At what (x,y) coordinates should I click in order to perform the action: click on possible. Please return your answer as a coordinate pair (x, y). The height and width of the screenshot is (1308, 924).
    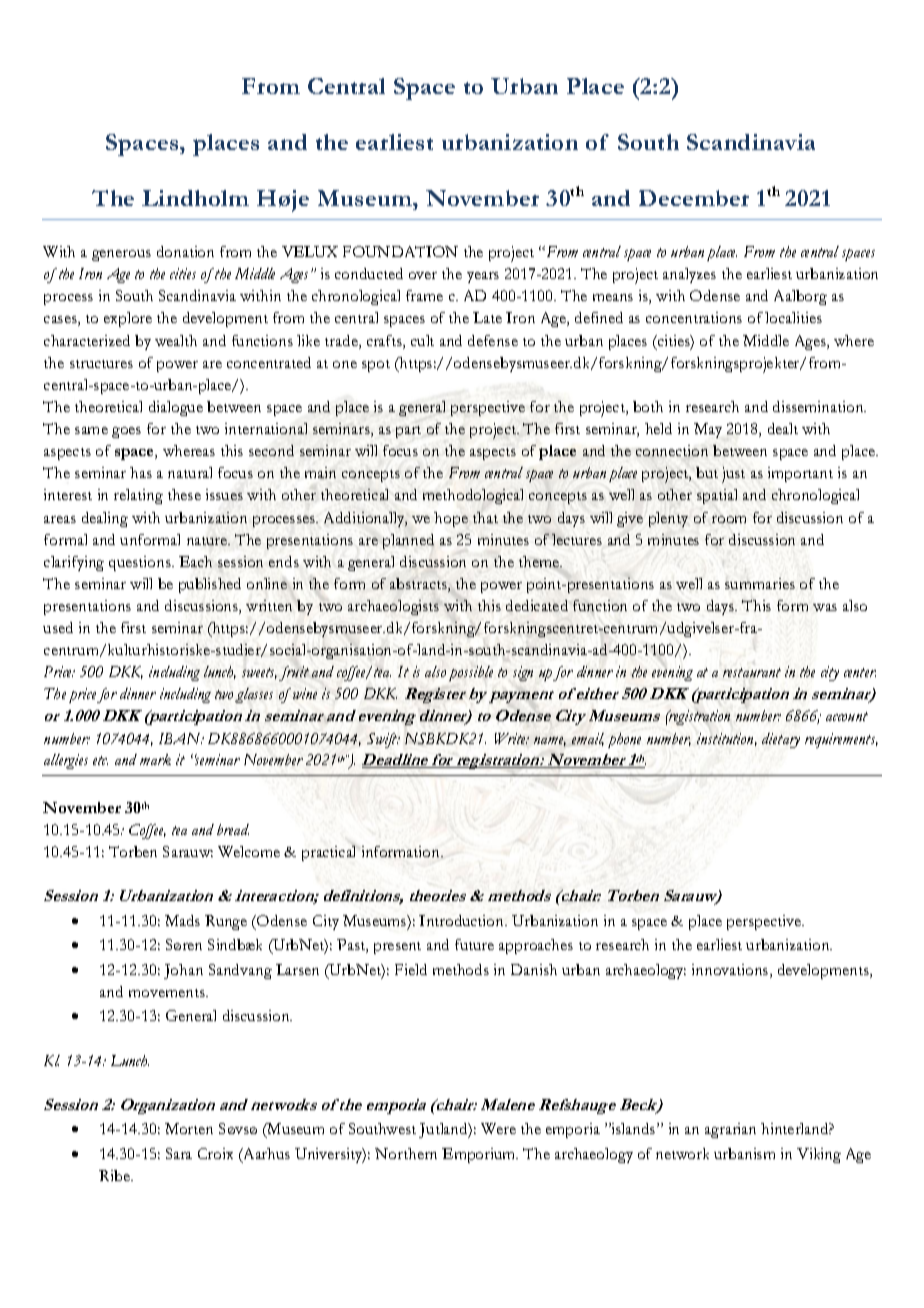
    Looking at the image, I should click on (471, 673).
